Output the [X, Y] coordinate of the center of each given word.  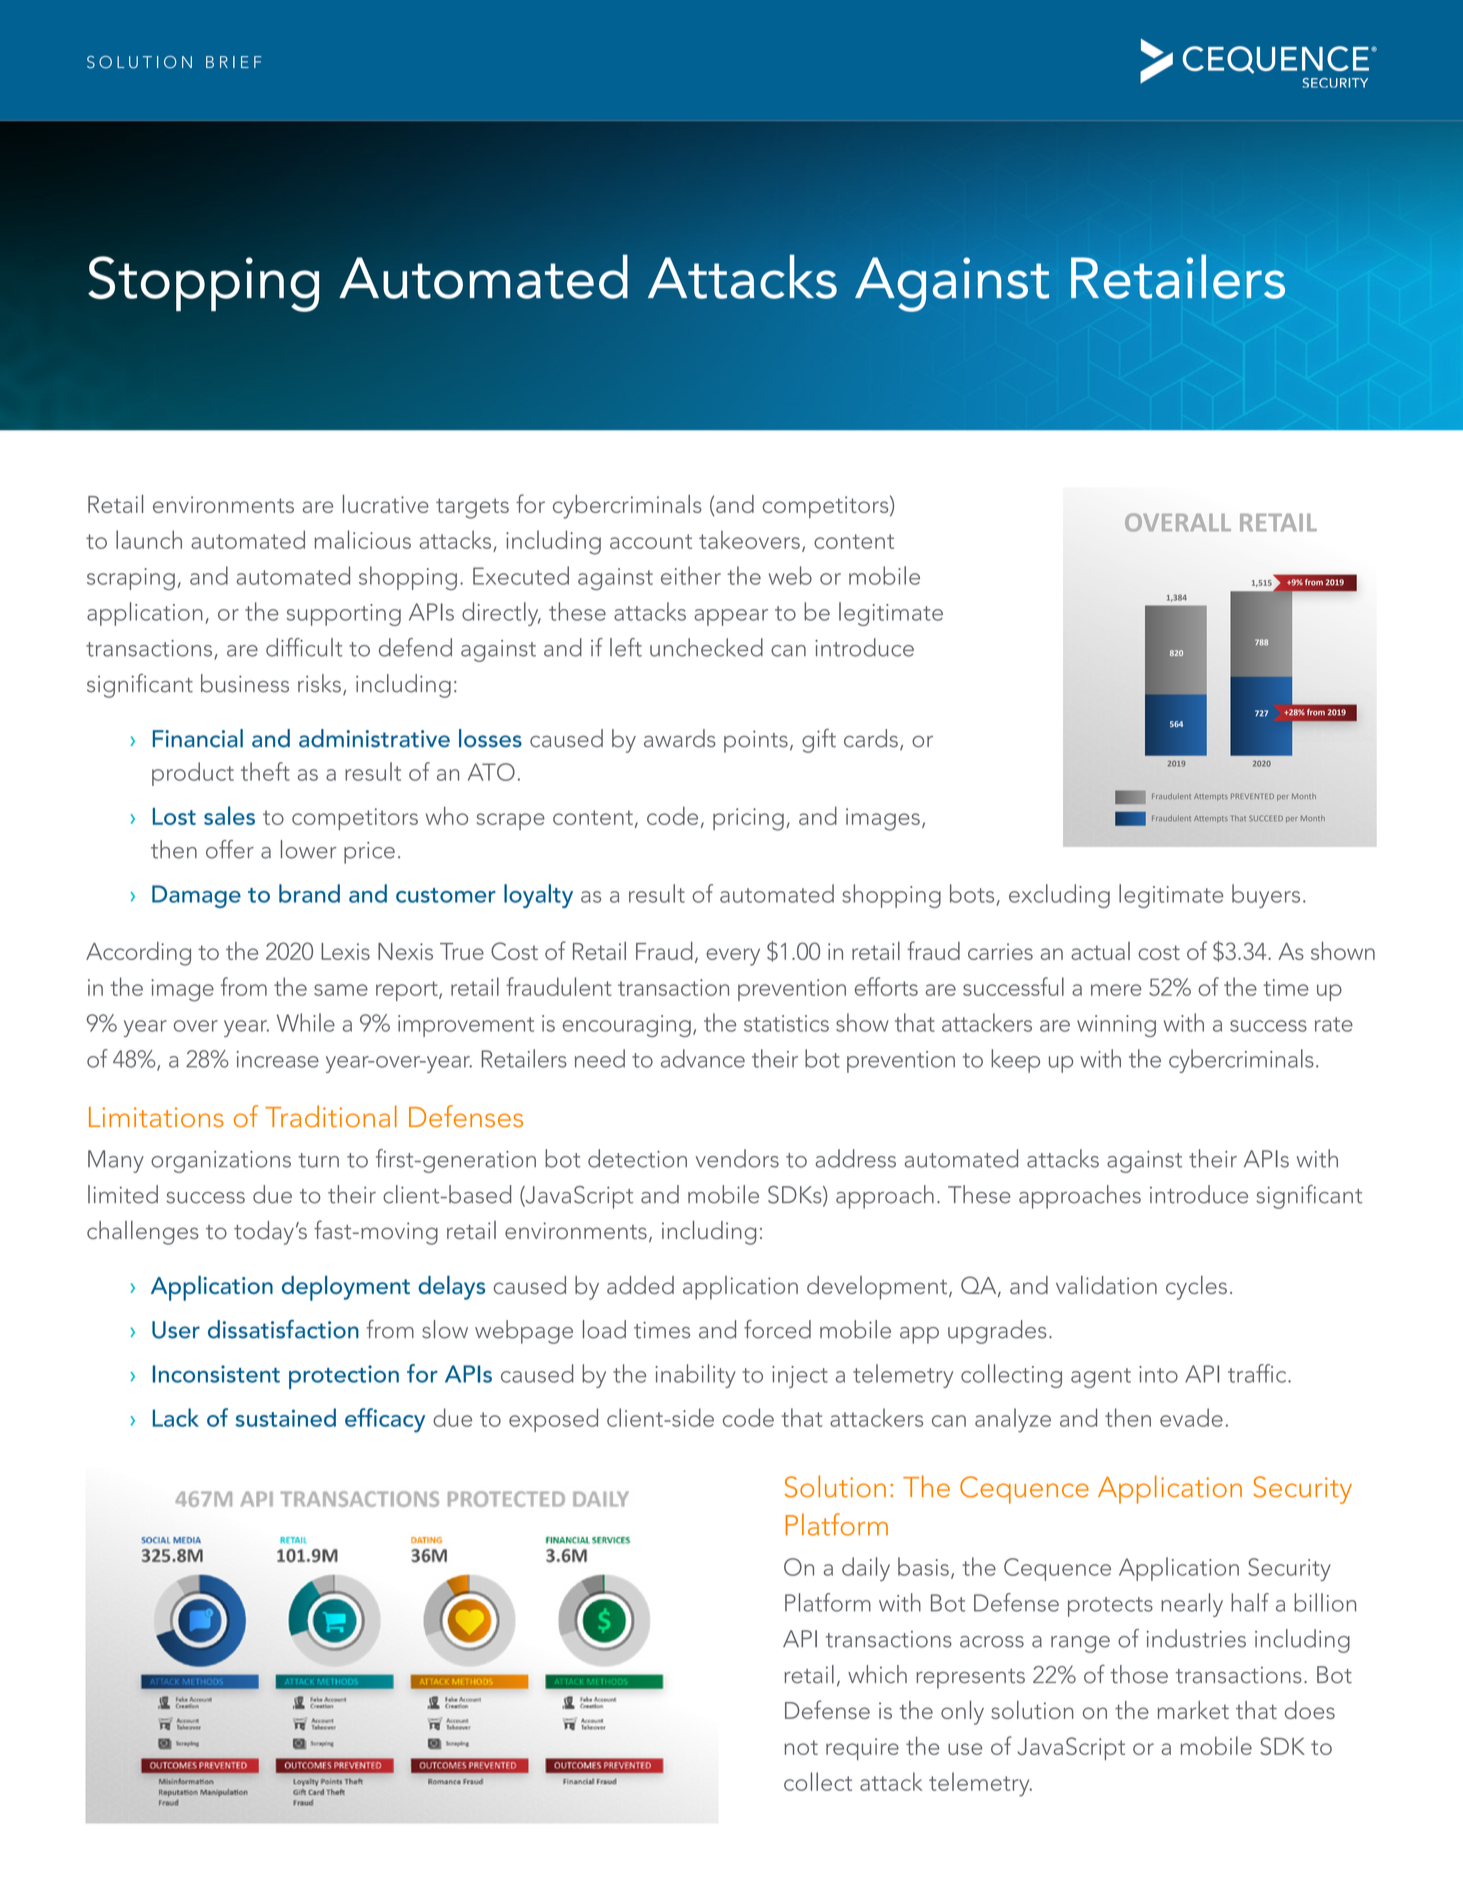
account [651, 541]
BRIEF [234, 62]
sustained [286, 1417]
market [1193, 1710]
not [801, 1747]
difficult [304, 647]
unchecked [706, 647]
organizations [221, 1162]
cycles [1196, 1288]
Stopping [203, 284]
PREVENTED [1252, 796]
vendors [737, 1158]
